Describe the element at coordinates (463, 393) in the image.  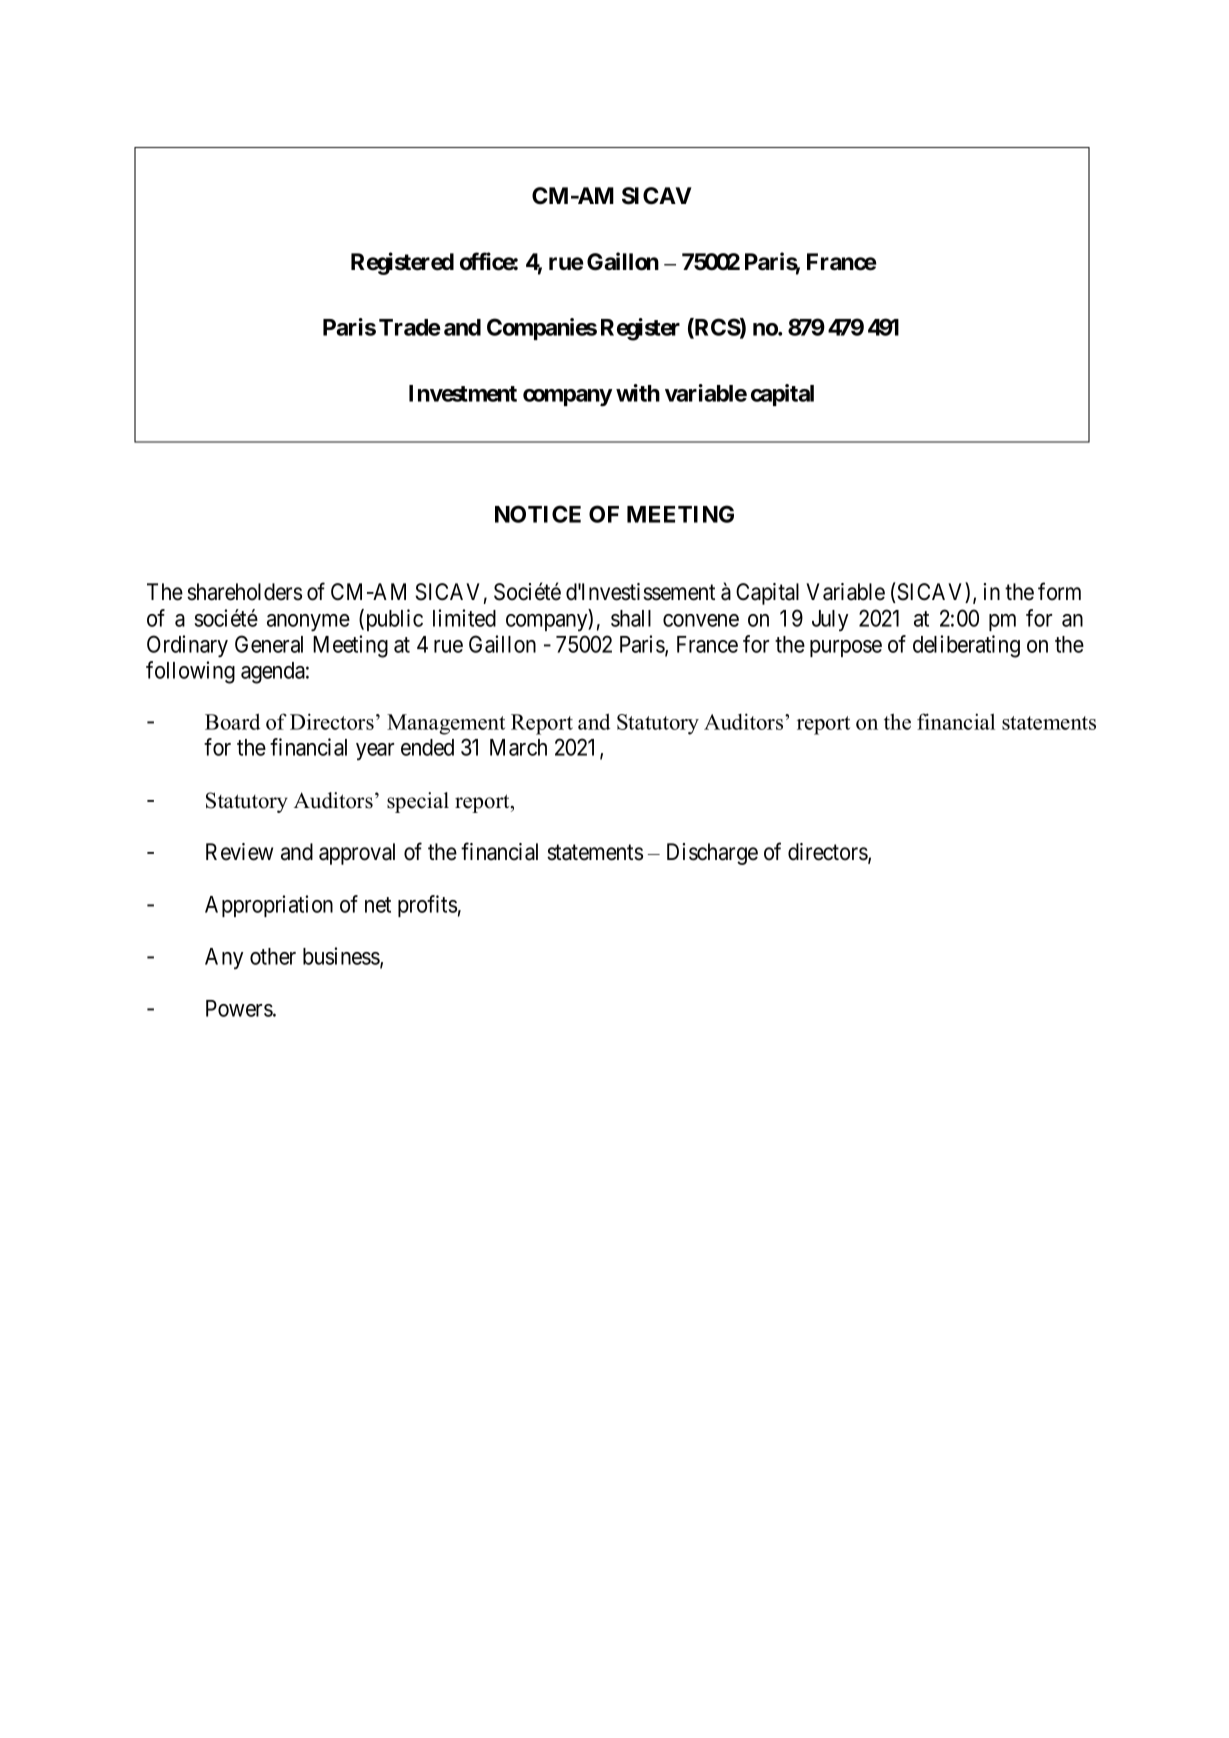
I see `Investment` at that location.
